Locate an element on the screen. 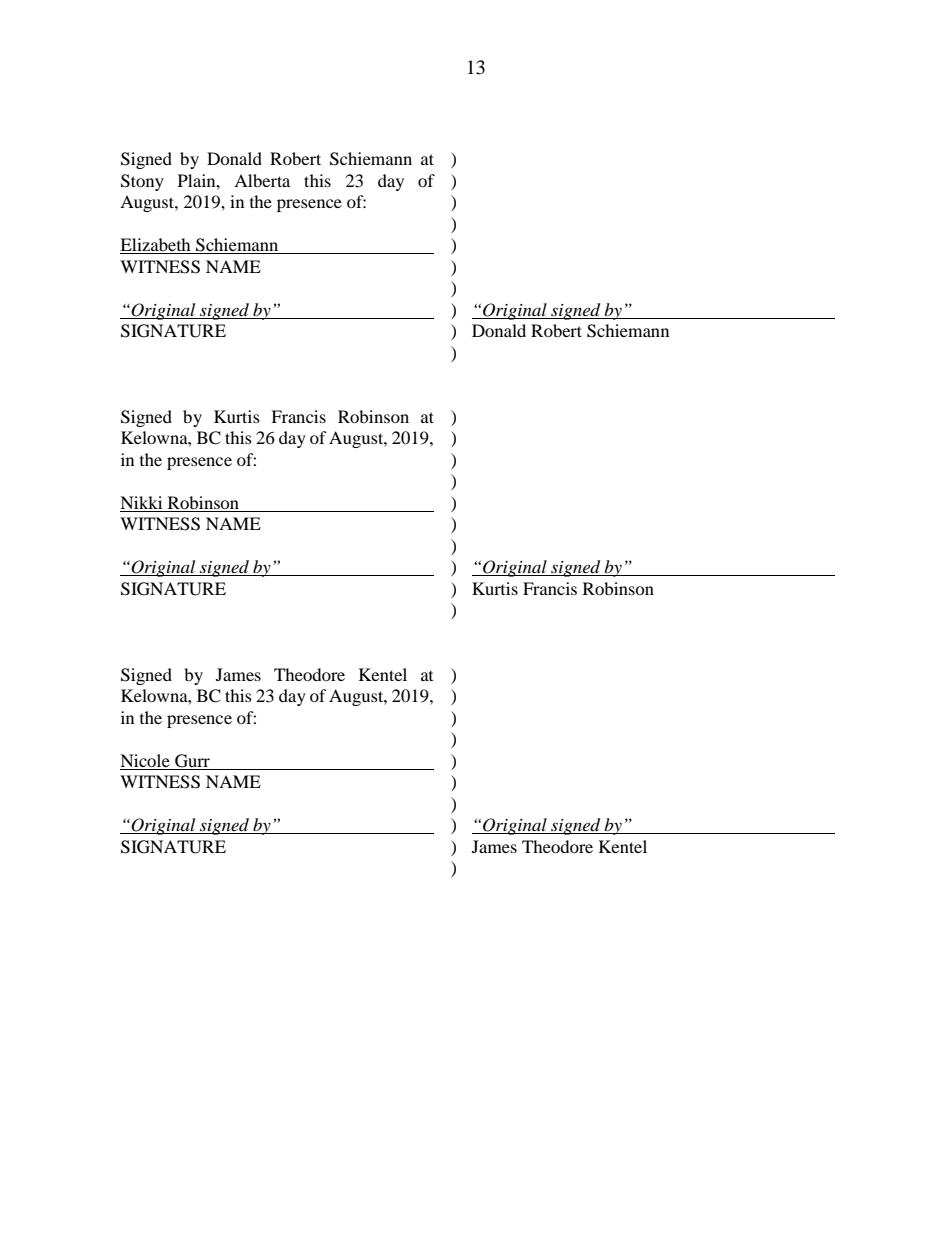  Elizabeth is located at coordinates (156, 246).
